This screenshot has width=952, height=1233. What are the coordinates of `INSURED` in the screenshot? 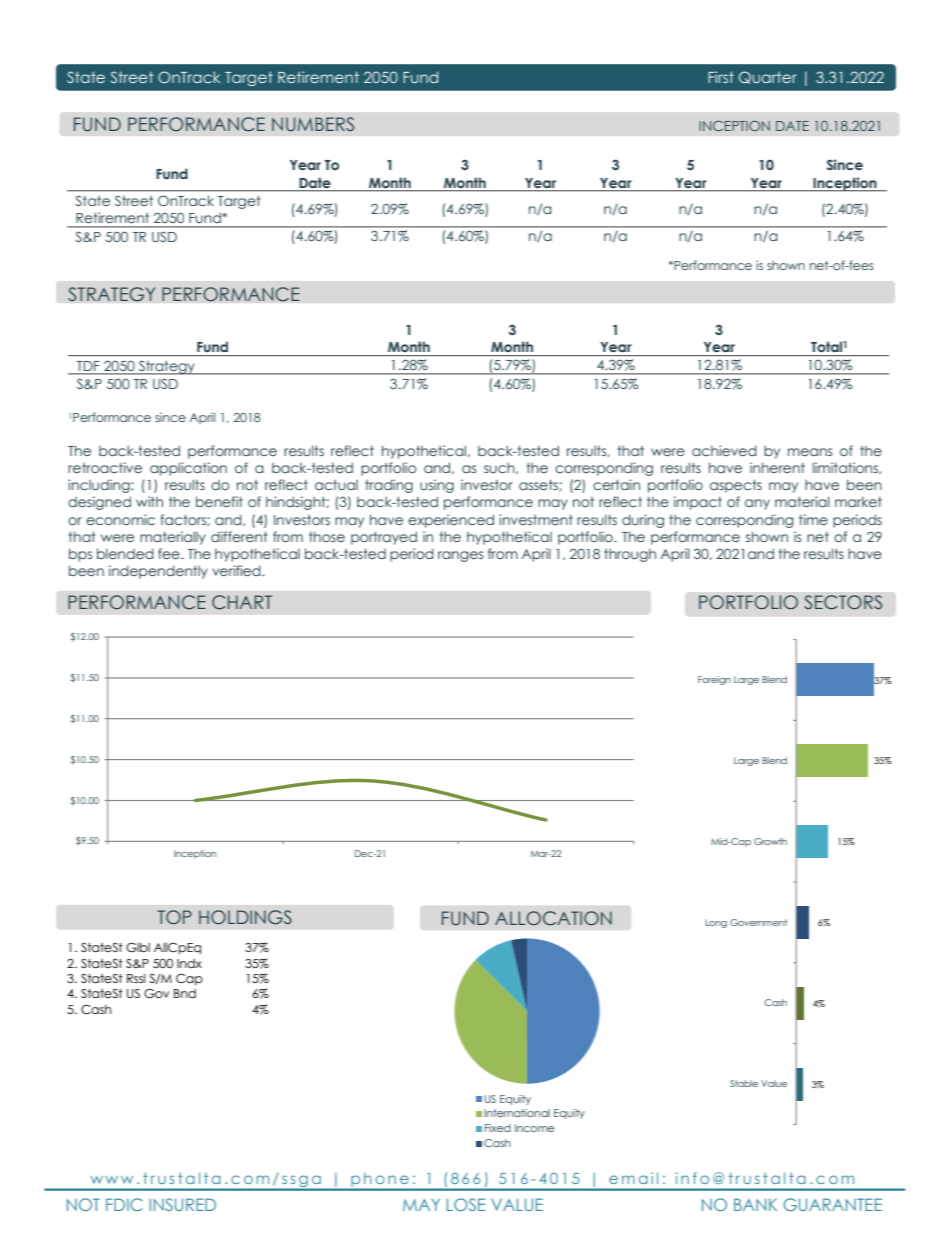 It's located at (182, 1204).
